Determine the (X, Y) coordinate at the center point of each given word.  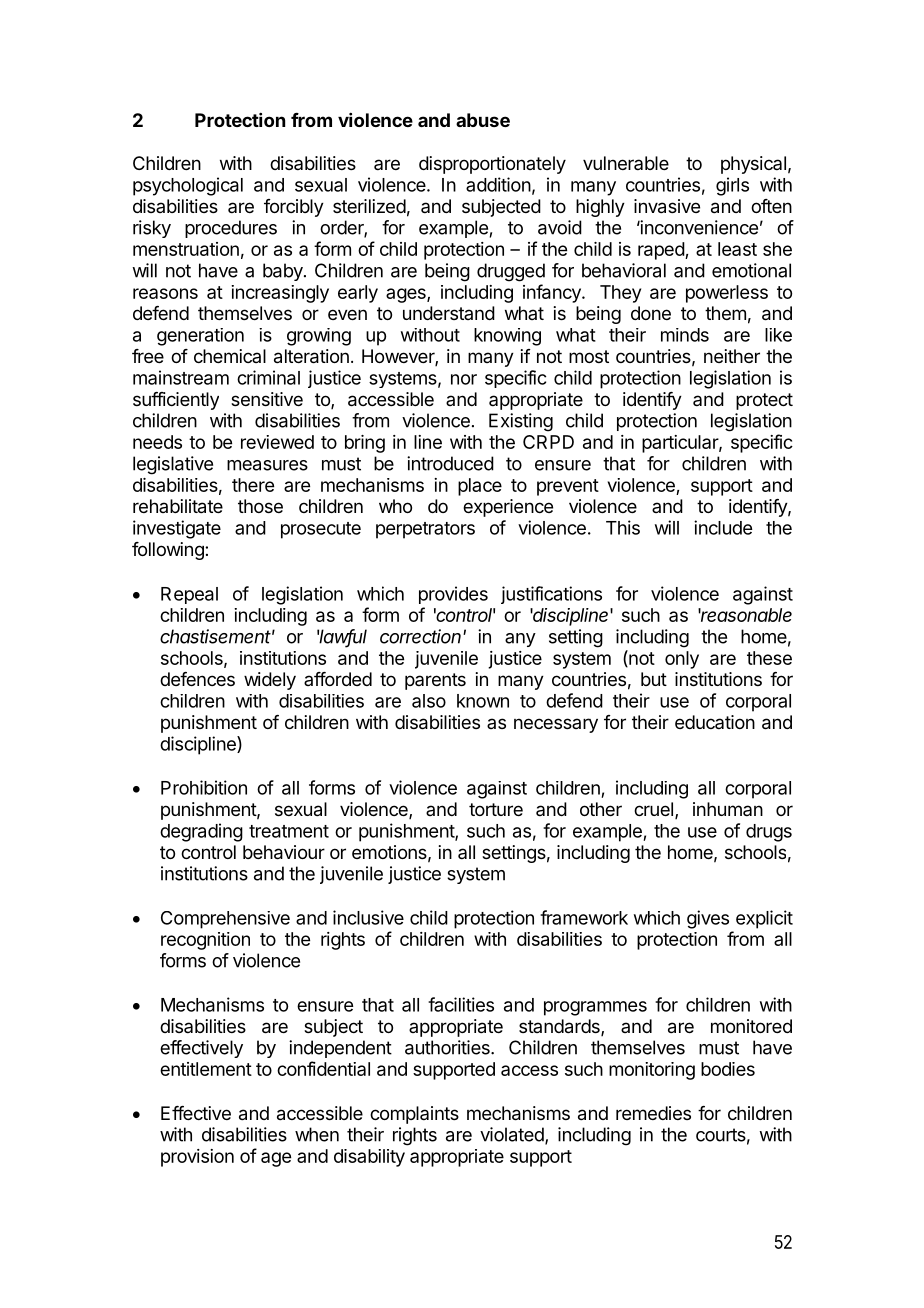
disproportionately (492, 165)
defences (197, 679)
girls (732, 186)
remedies (653, 1113)
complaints (414, 1115)
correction (422, 636)
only (682, 660)
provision (197, 1158)
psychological (188, 186)
